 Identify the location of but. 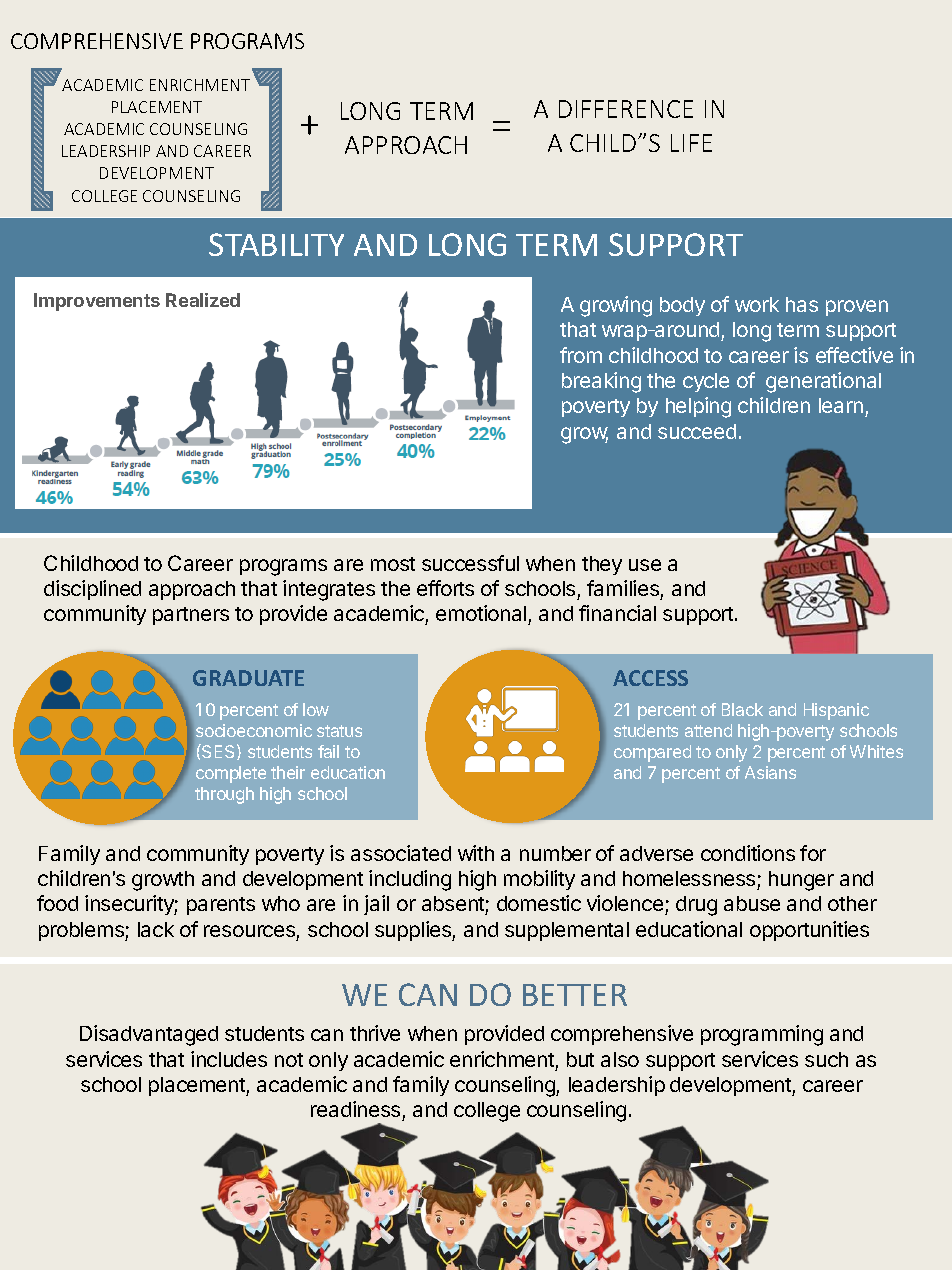
(580, 1059).
